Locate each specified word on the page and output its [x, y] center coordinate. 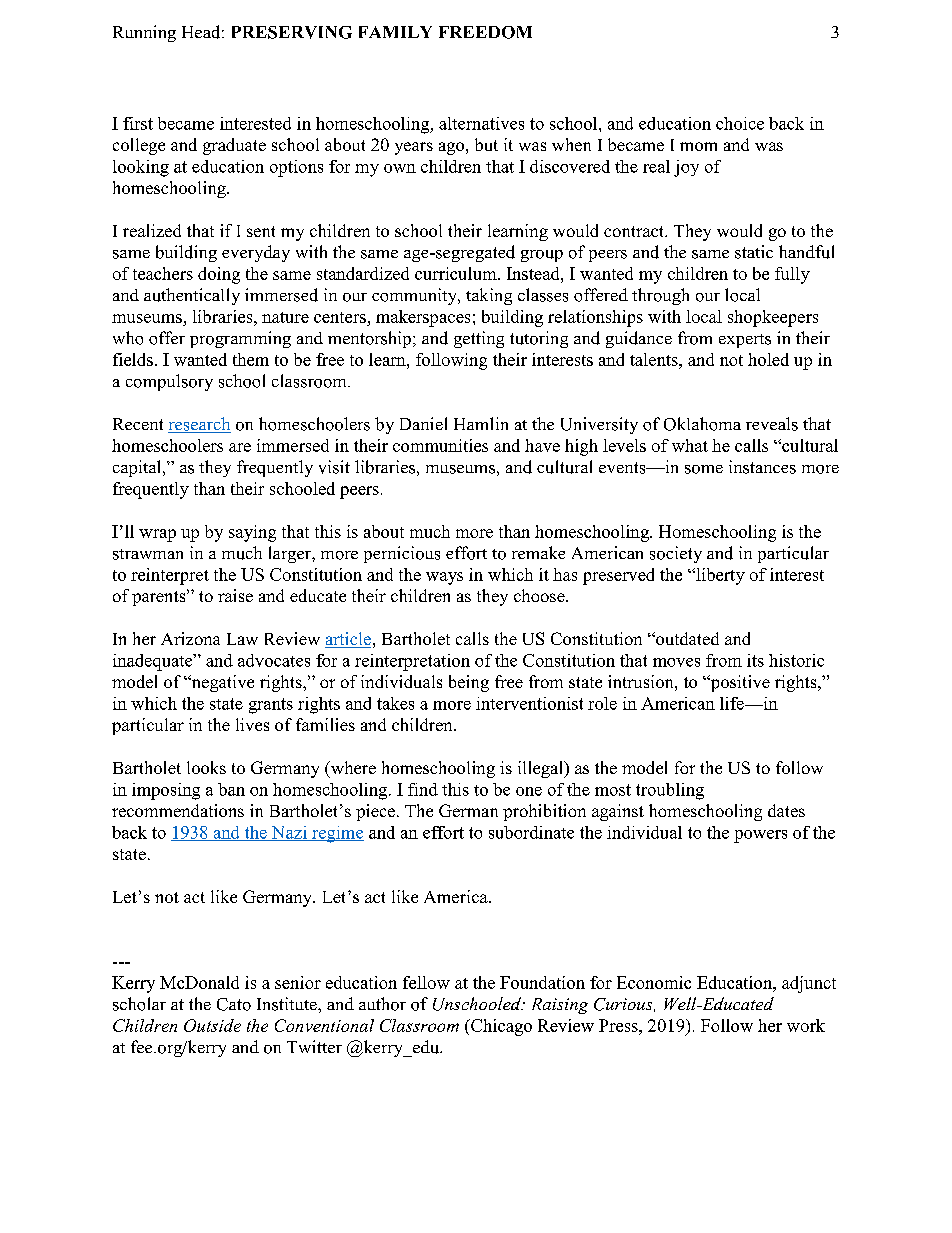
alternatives [481, 123]
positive [739, 683]
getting [479, 339]
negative [221, 683]
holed [768, 359]
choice [740, 123]
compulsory [169, 382]
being [469, 683]
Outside [212, 1025]
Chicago [500, 1027]
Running [144, 33]
